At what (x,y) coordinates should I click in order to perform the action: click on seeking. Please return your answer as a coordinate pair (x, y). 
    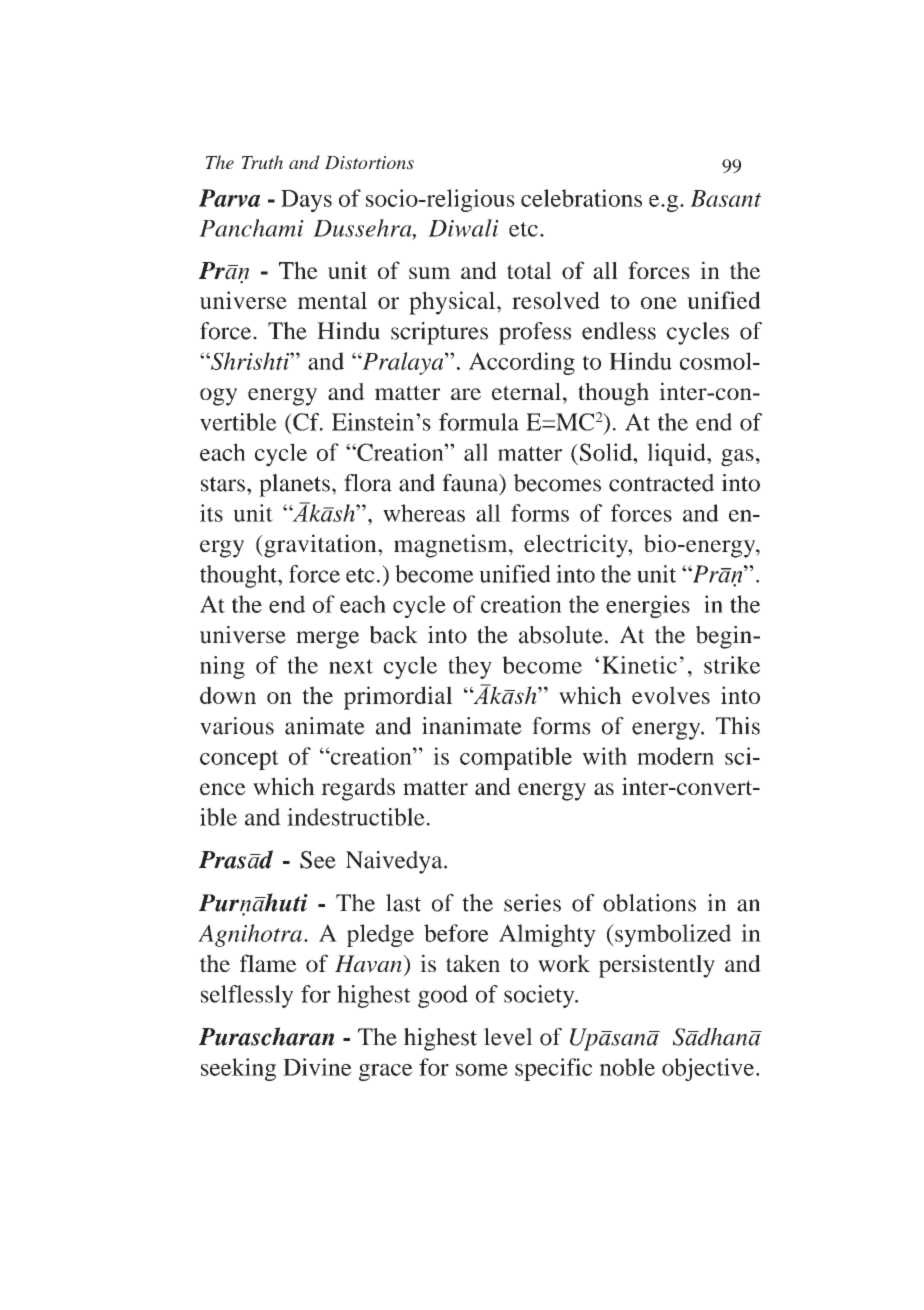
    Looking at the image, I should click on (238, 1069).
